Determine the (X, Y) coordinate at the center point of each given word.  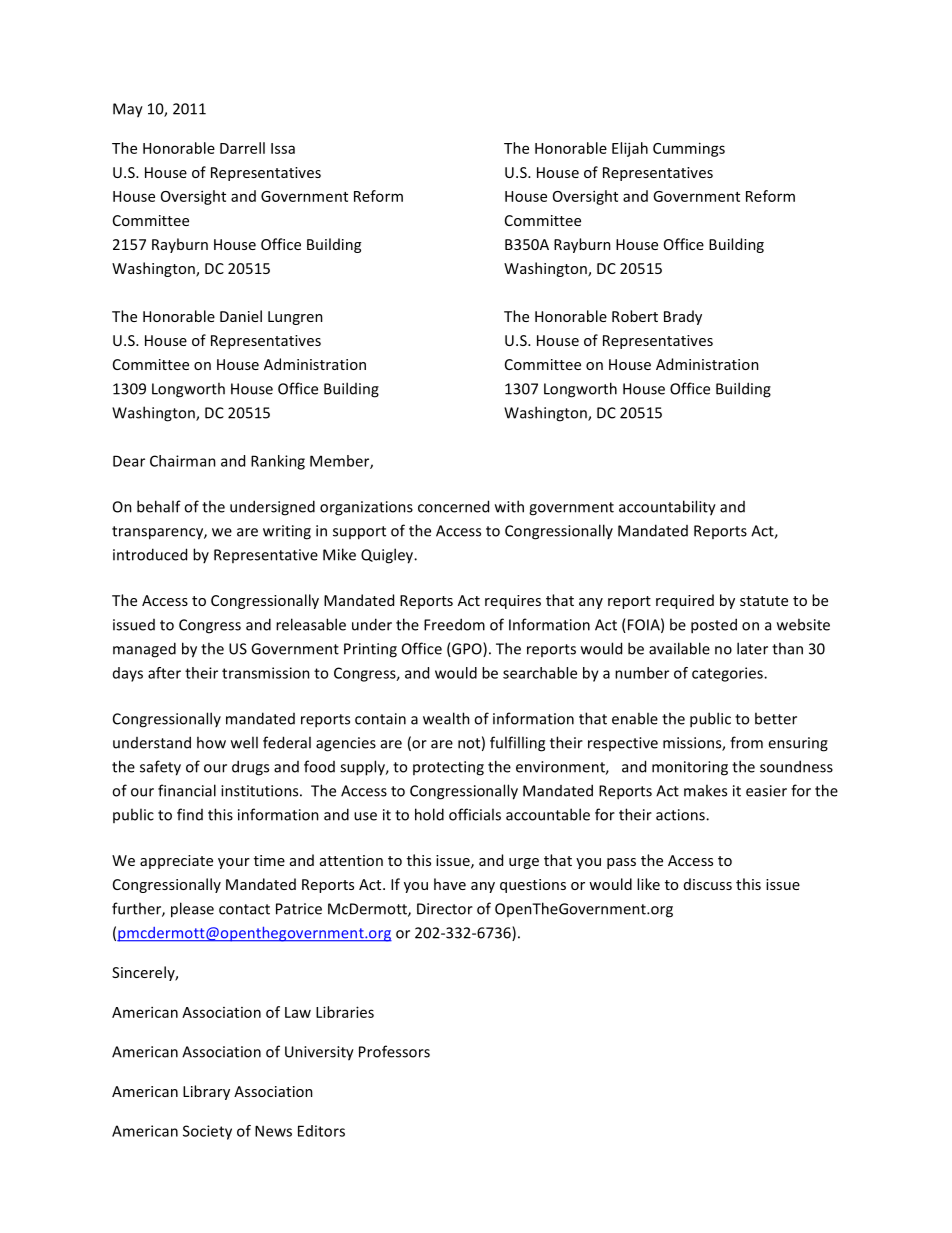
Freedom (454, 624)
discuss (708, 884)
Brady (683, 317)
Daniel (241, 316)
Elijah (630, 149)
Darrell (242, 148)
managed (144, 650)
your (234, 863)
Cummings (689, 149)
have (450, 884)
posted (714, 626)
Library (206, 1092)
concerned (453, 506)
